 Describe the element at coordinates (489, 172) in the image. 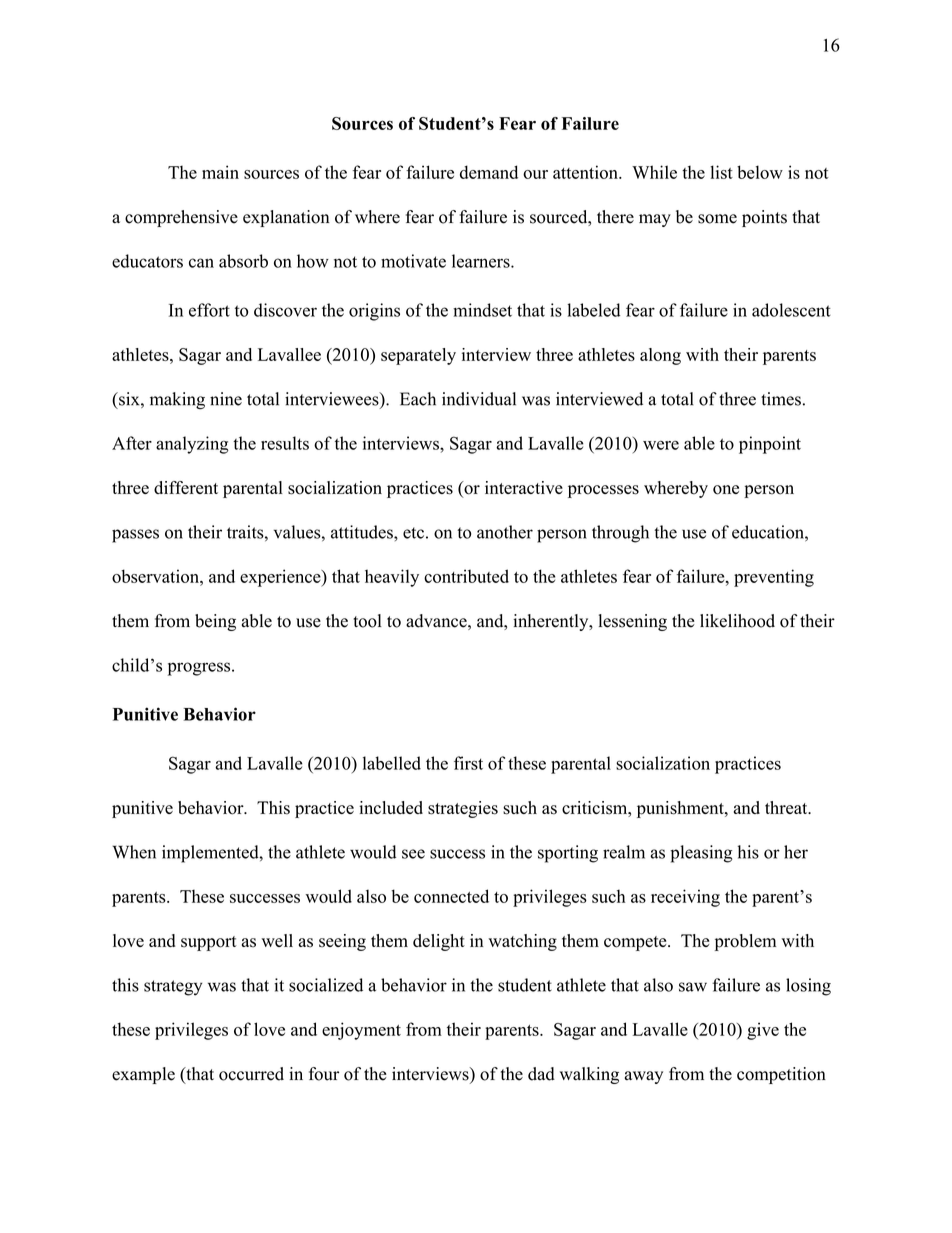

I see `demand` at that location.
